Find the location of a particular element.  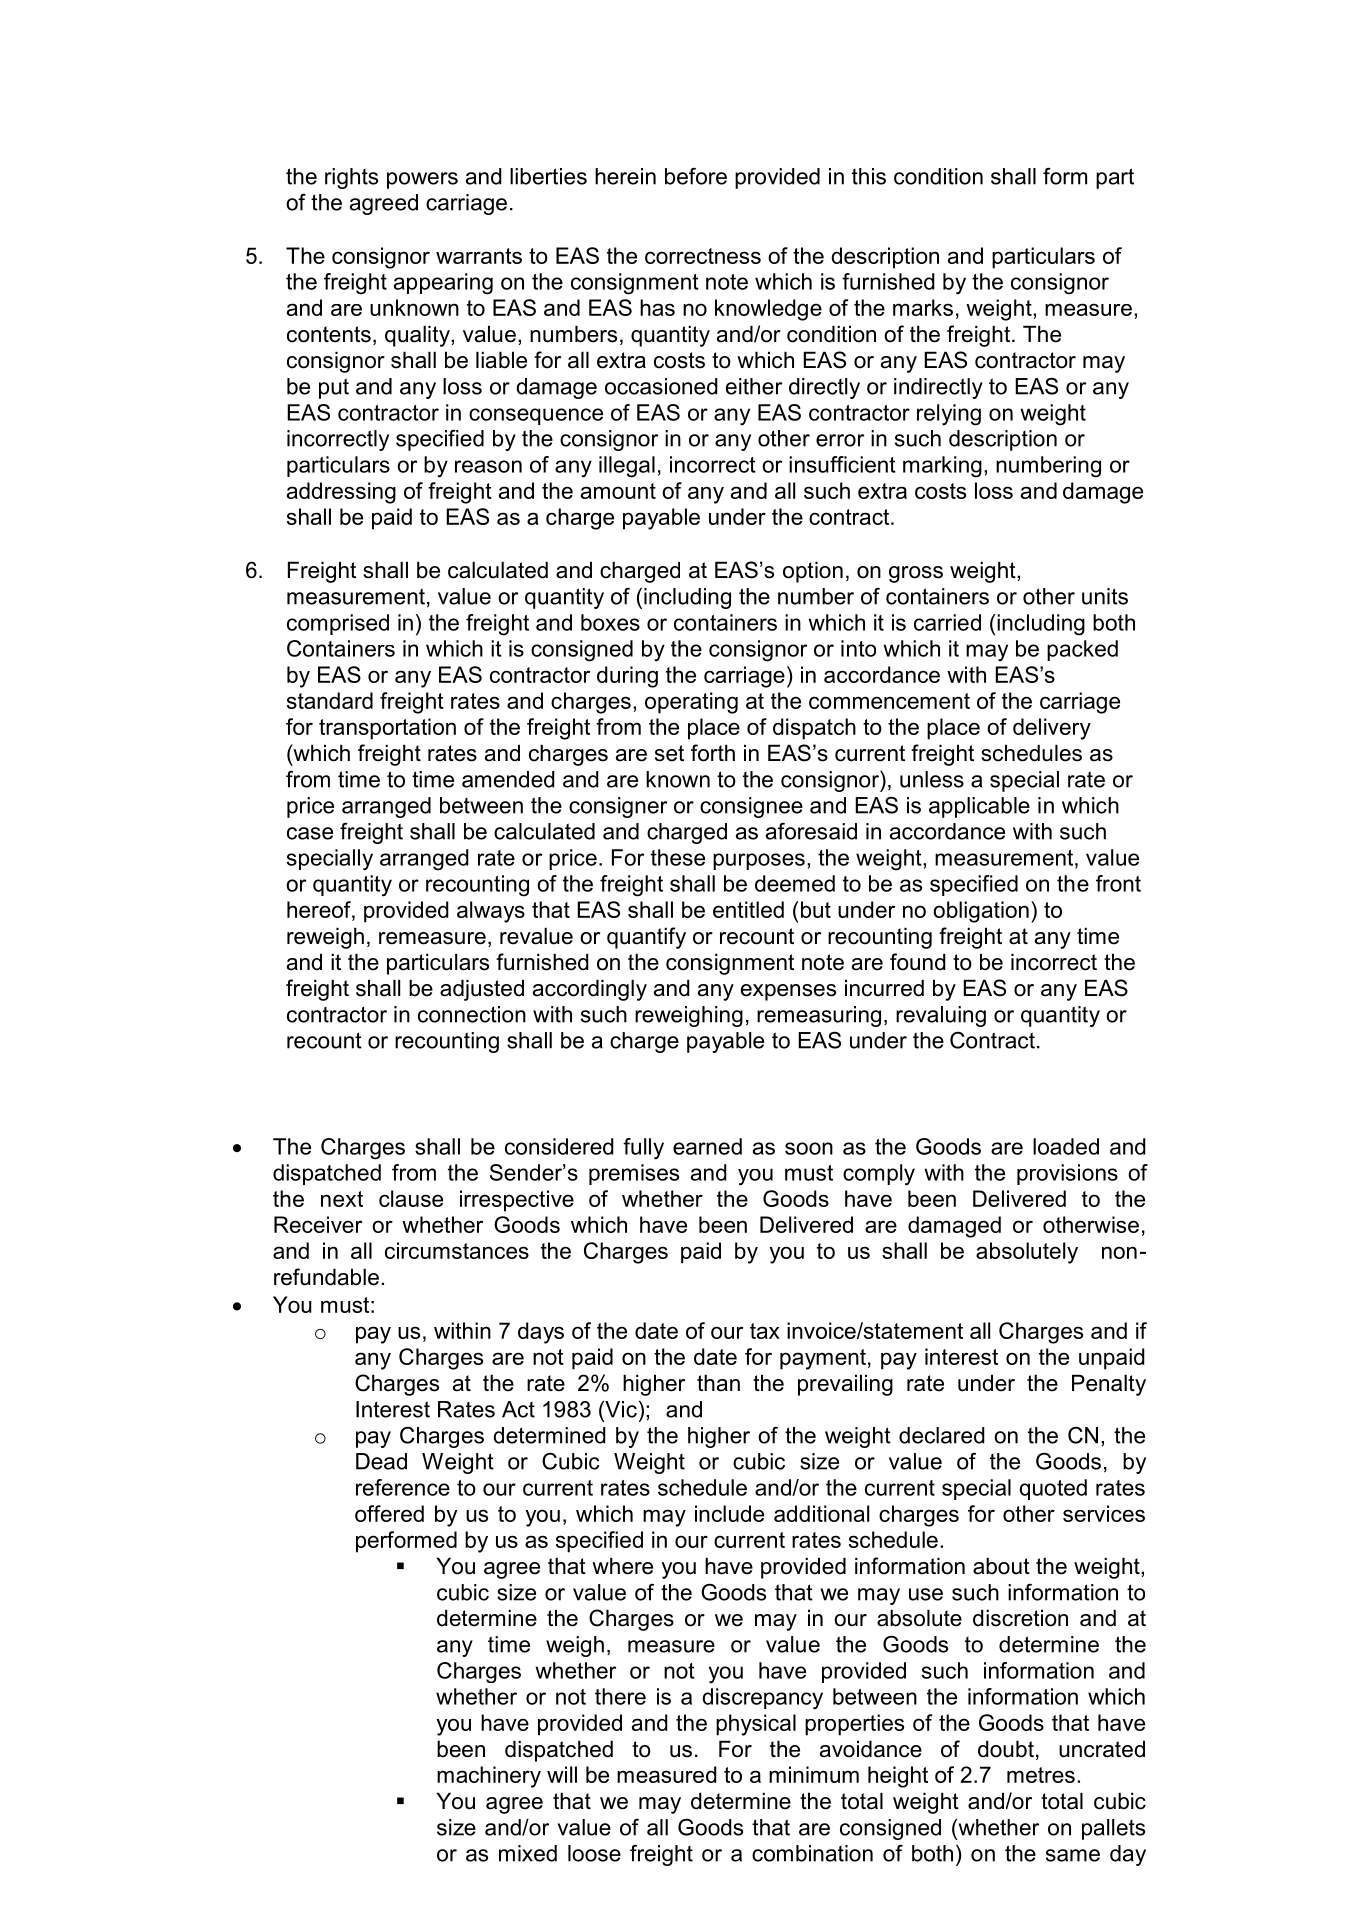

expenses is located at coordinates (788, 992).
